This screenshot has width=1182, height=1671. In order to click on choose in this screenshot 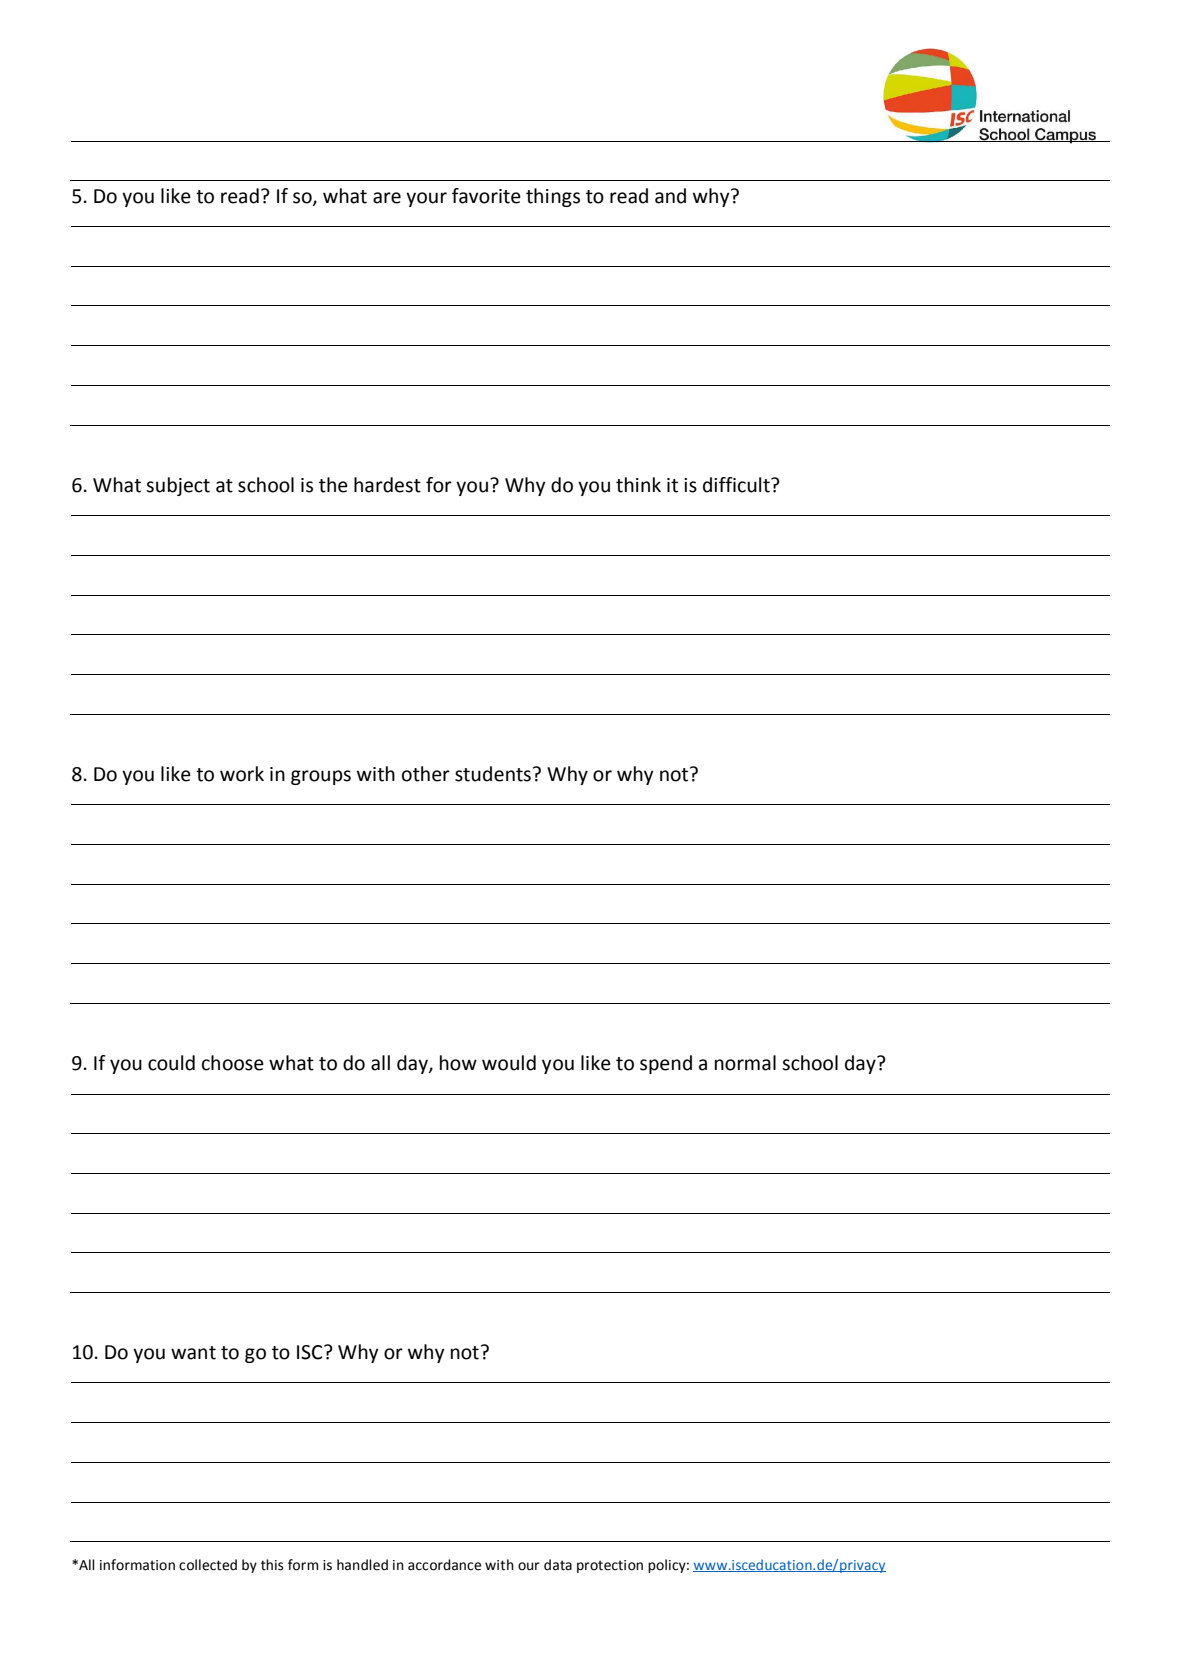, I will do `click(233, 1063)`.
